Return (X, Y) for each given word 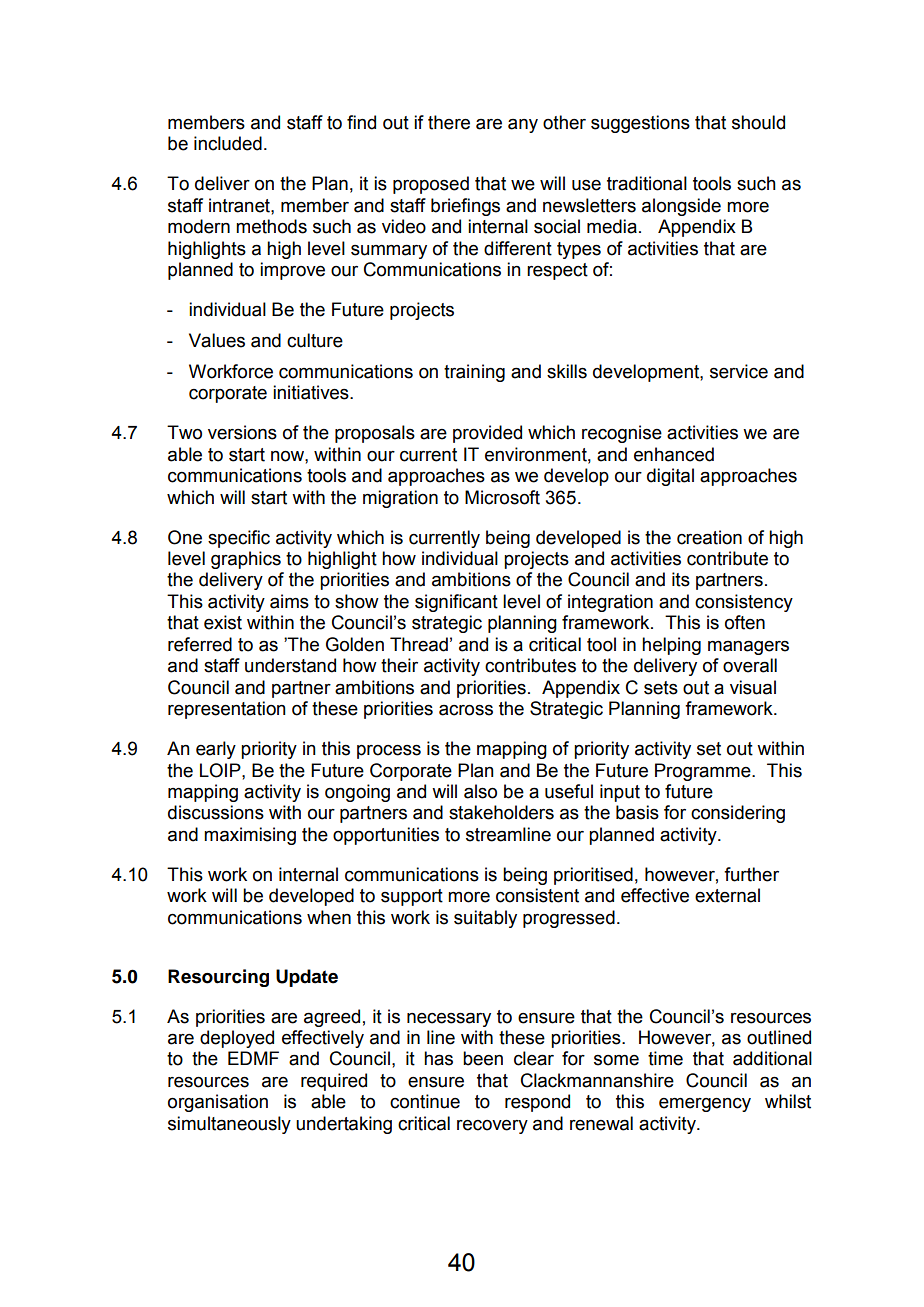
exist (223, 622)
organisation (218, 1103)
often (745, 622)
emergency (705, 1105)
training (474, 373)
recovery (492, 1127)
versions (242, 432)
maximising (250, 836)
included (228, 143)
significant (456, 603)
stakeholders (501, 812)
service (739, 371)
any (523, 126)
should (758, 122)
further (751, 874)
